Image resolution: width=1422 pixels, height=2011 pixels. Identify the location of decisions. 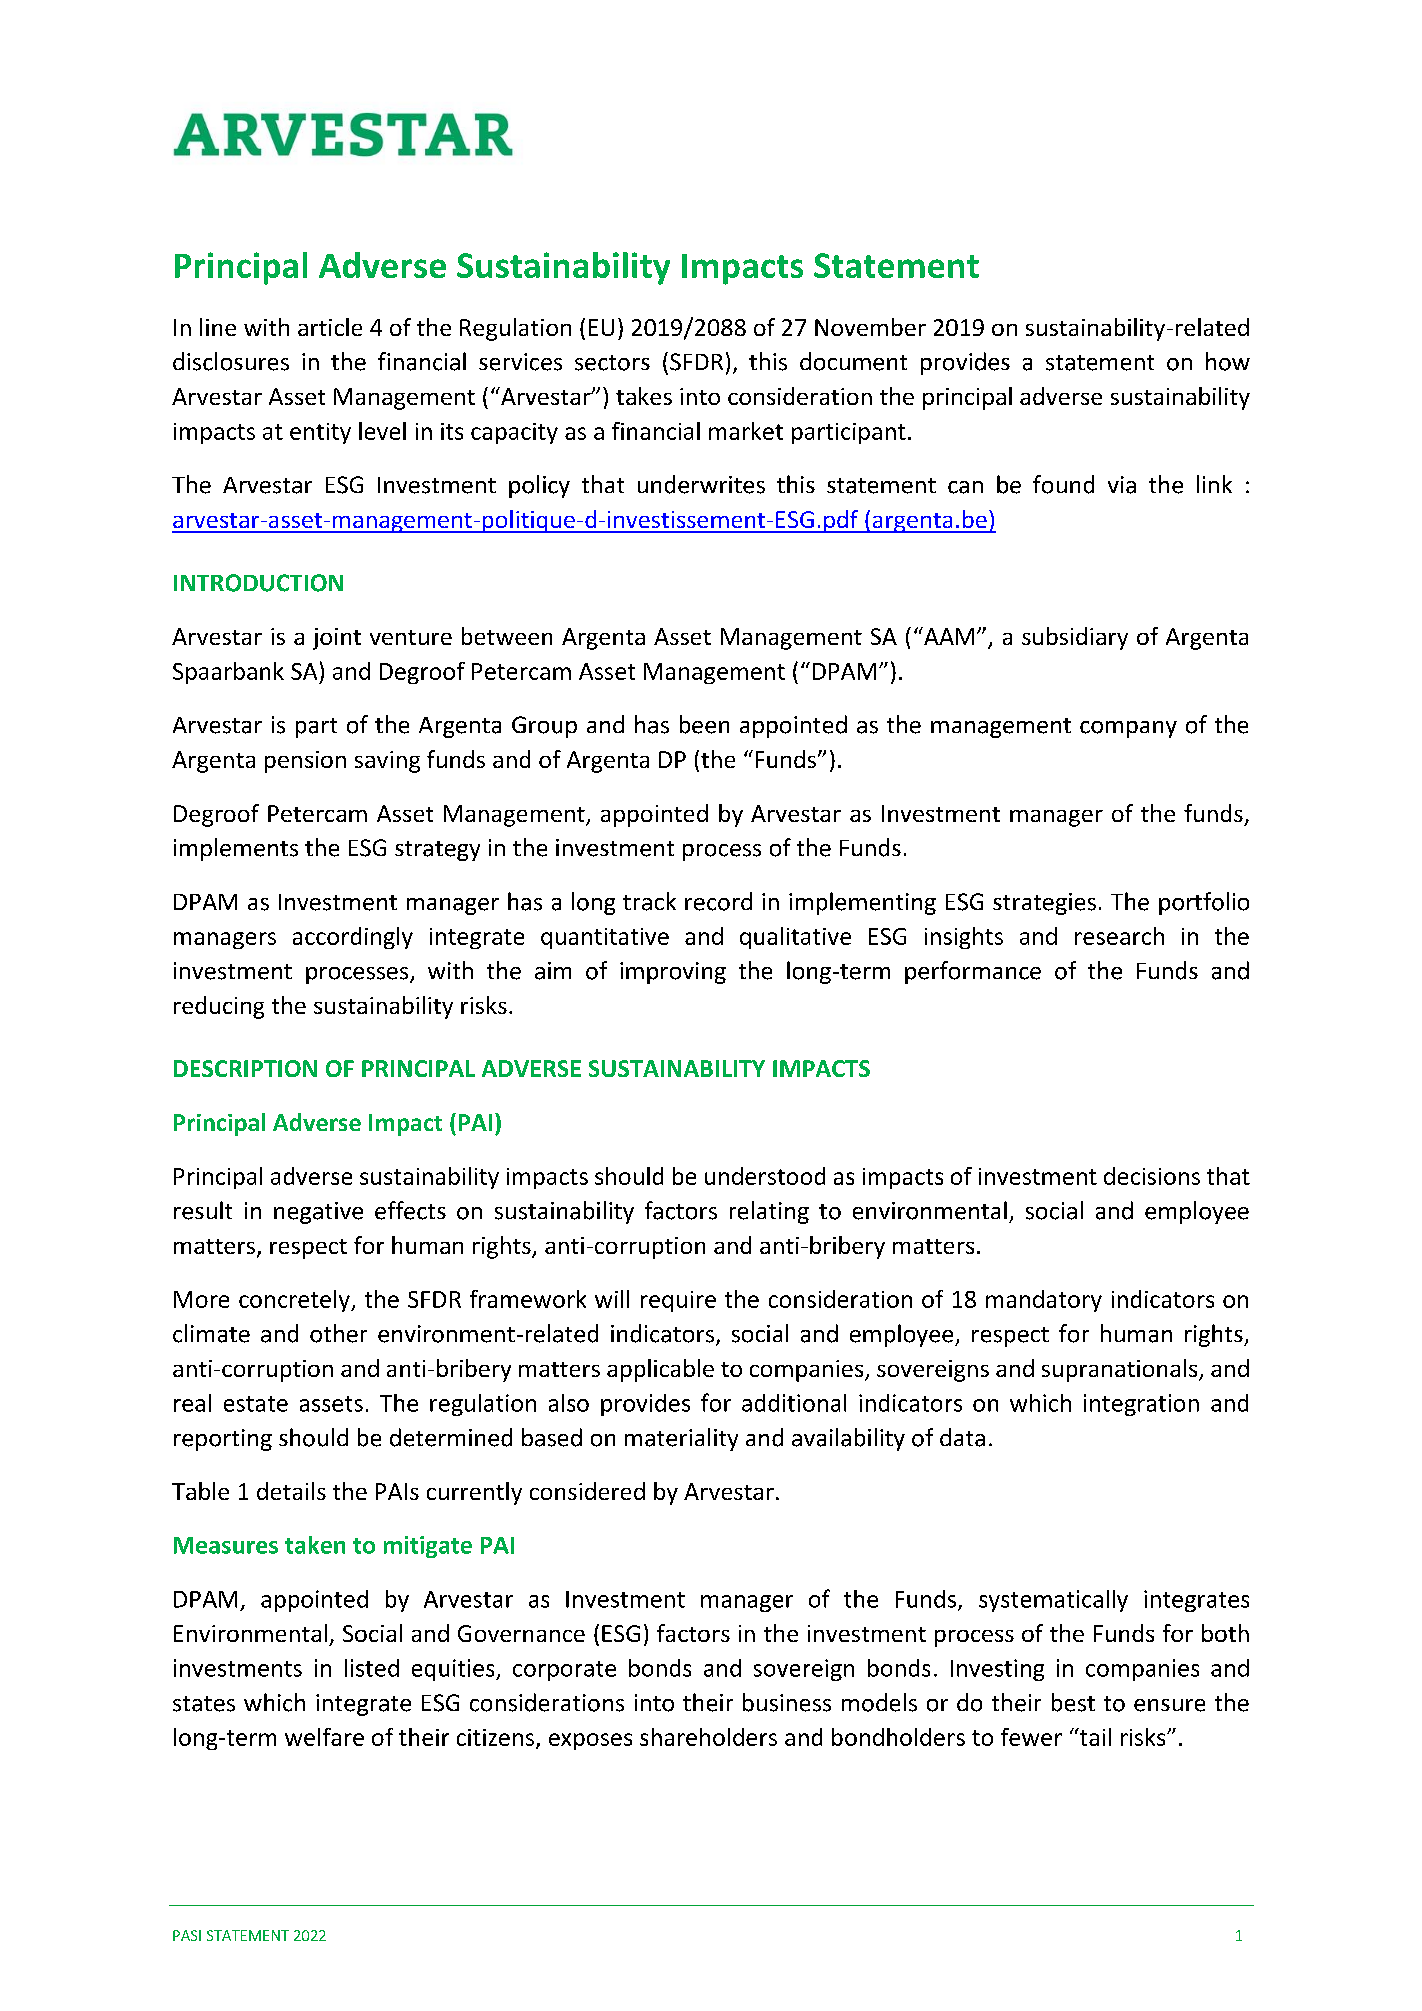
(1152, 1176).
